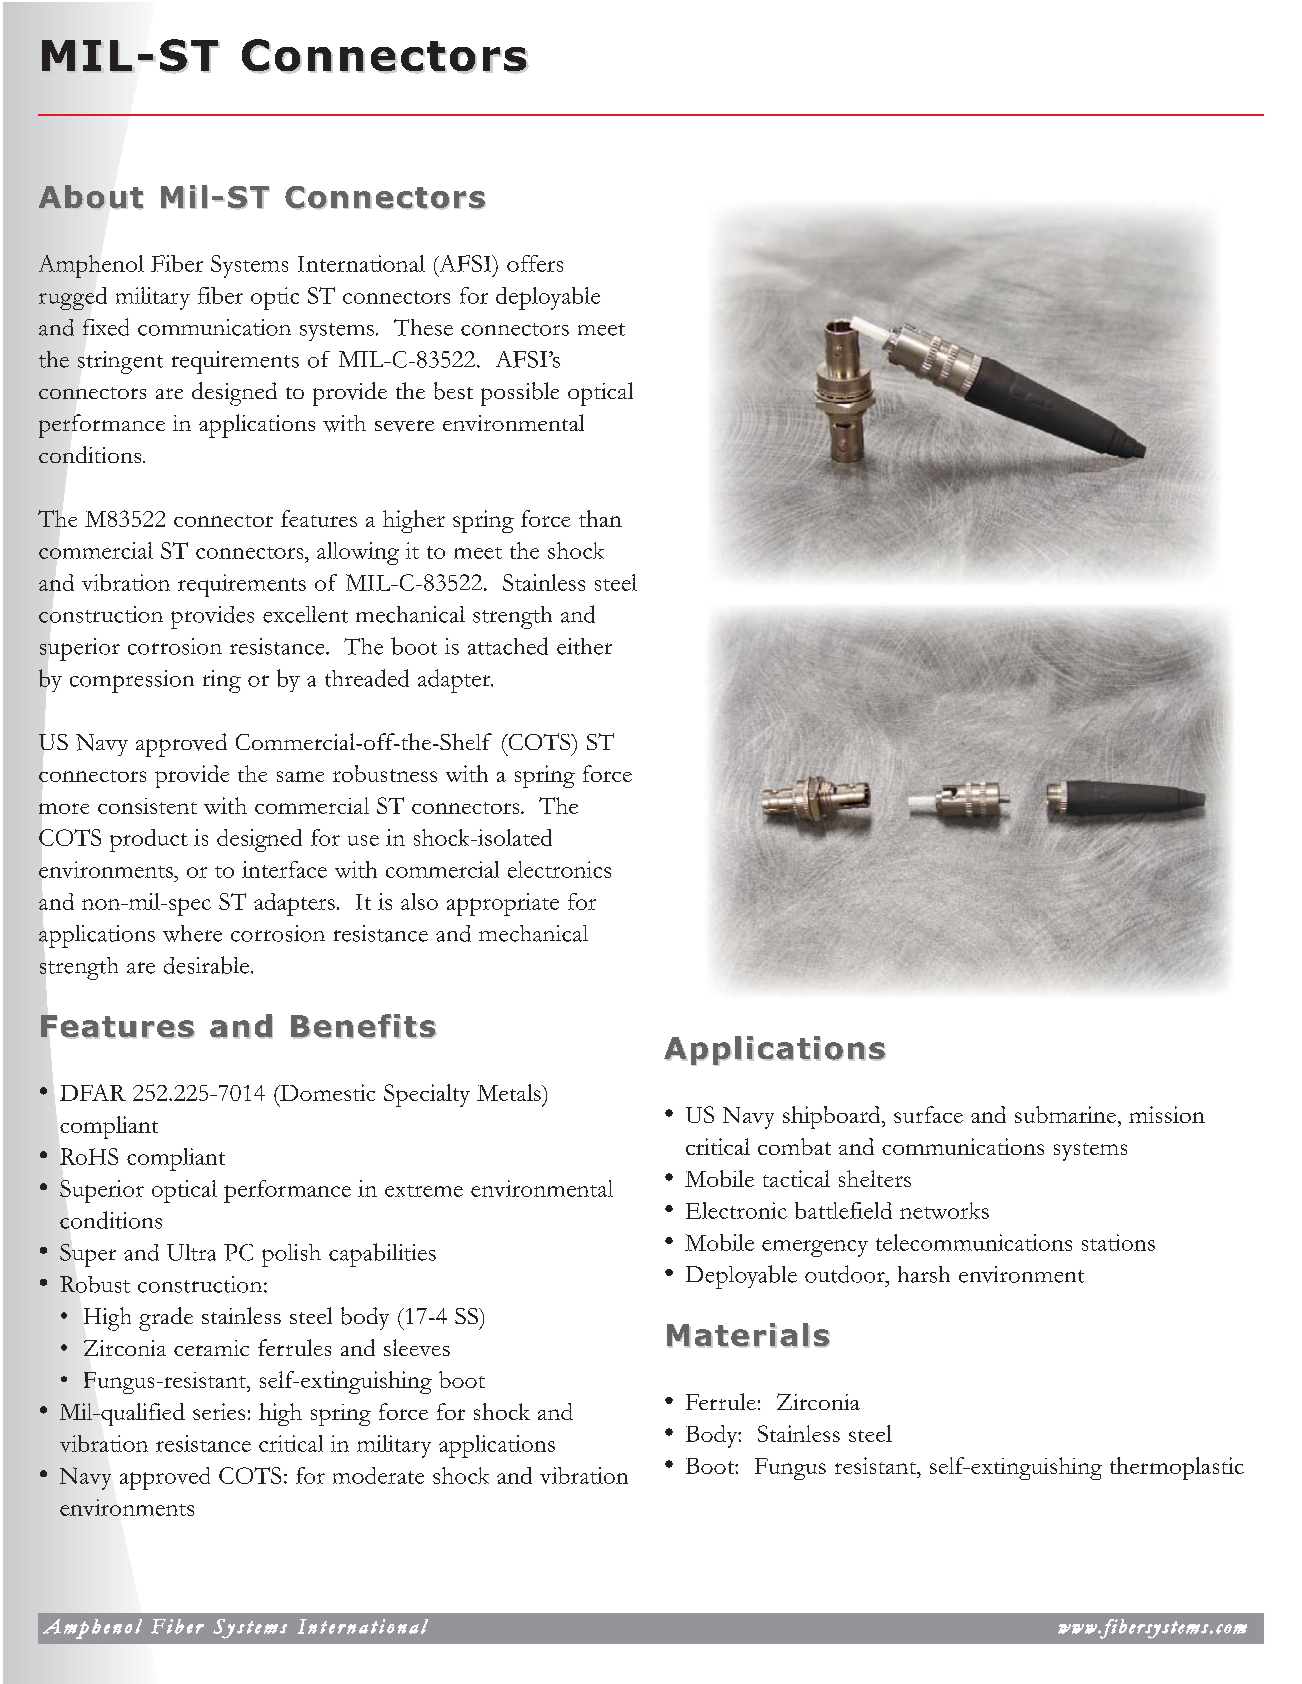 The image size is (1302, 1684). Describe the element at coordinates (326, 1092) in the image. I see `Domestic` at that location.
